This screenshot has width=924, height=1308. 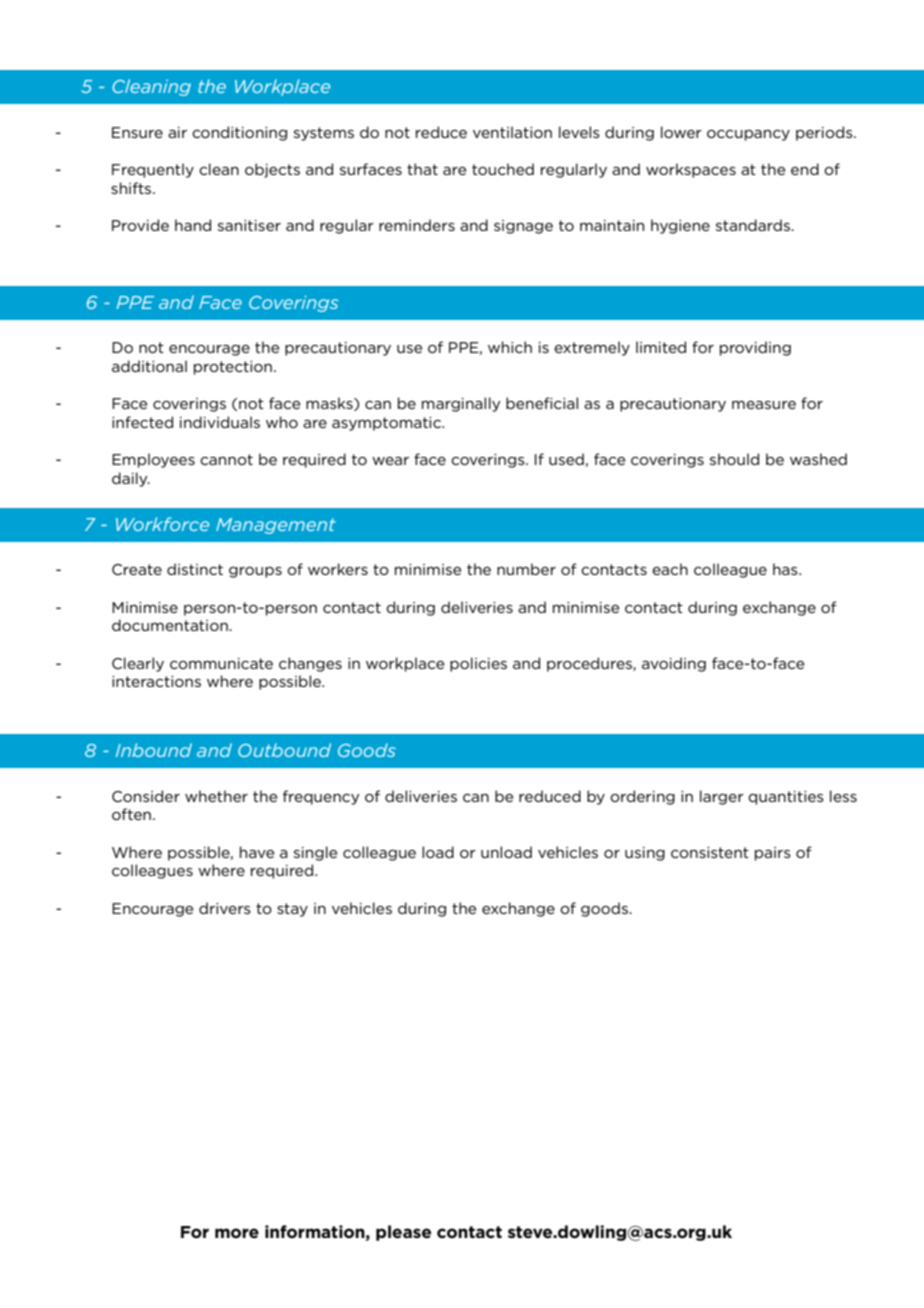 I want to click on measure, so click(x=764, y=405).
